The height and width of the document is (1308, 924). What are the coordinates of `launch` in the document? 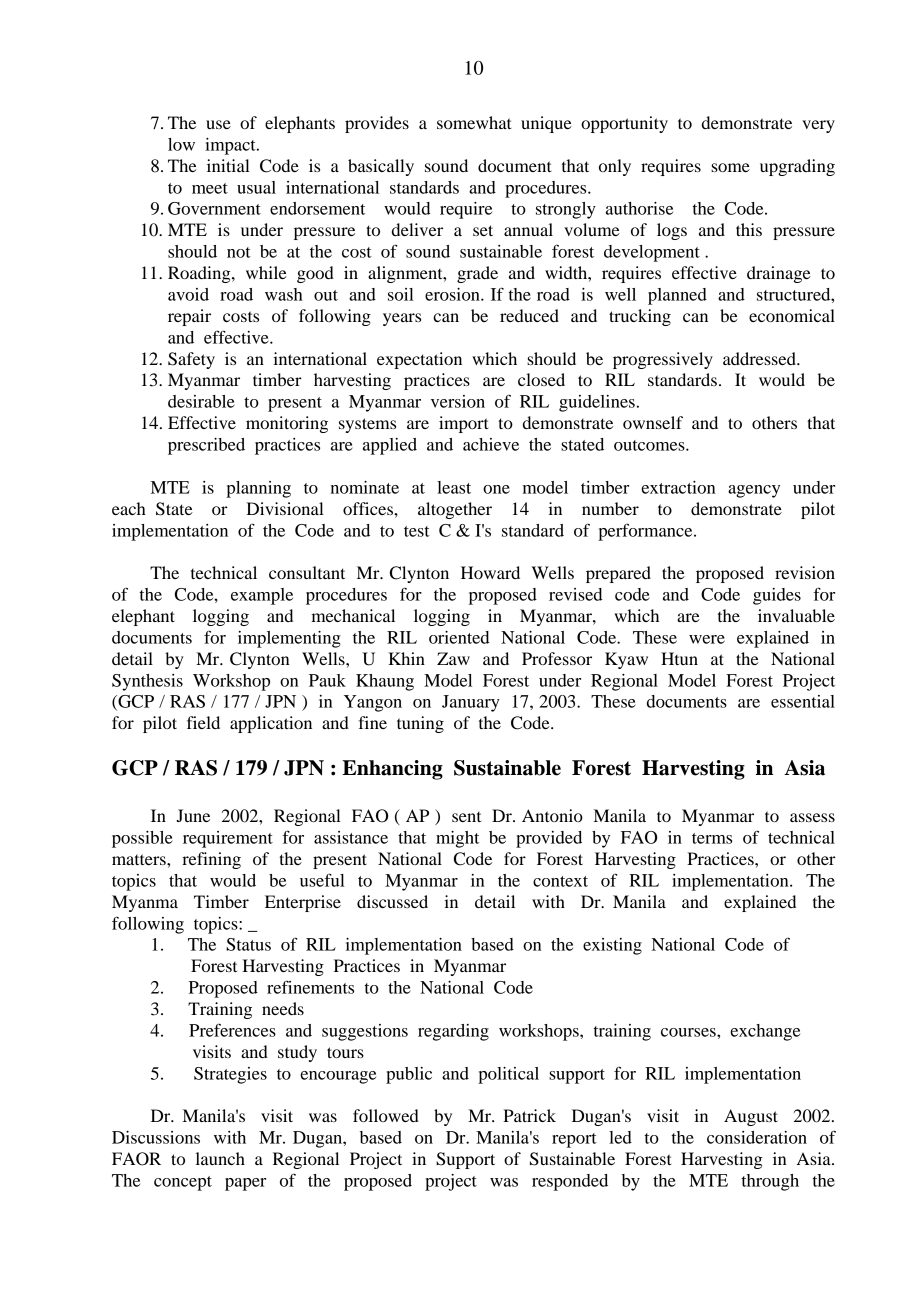 It's located at (220, 1158).
